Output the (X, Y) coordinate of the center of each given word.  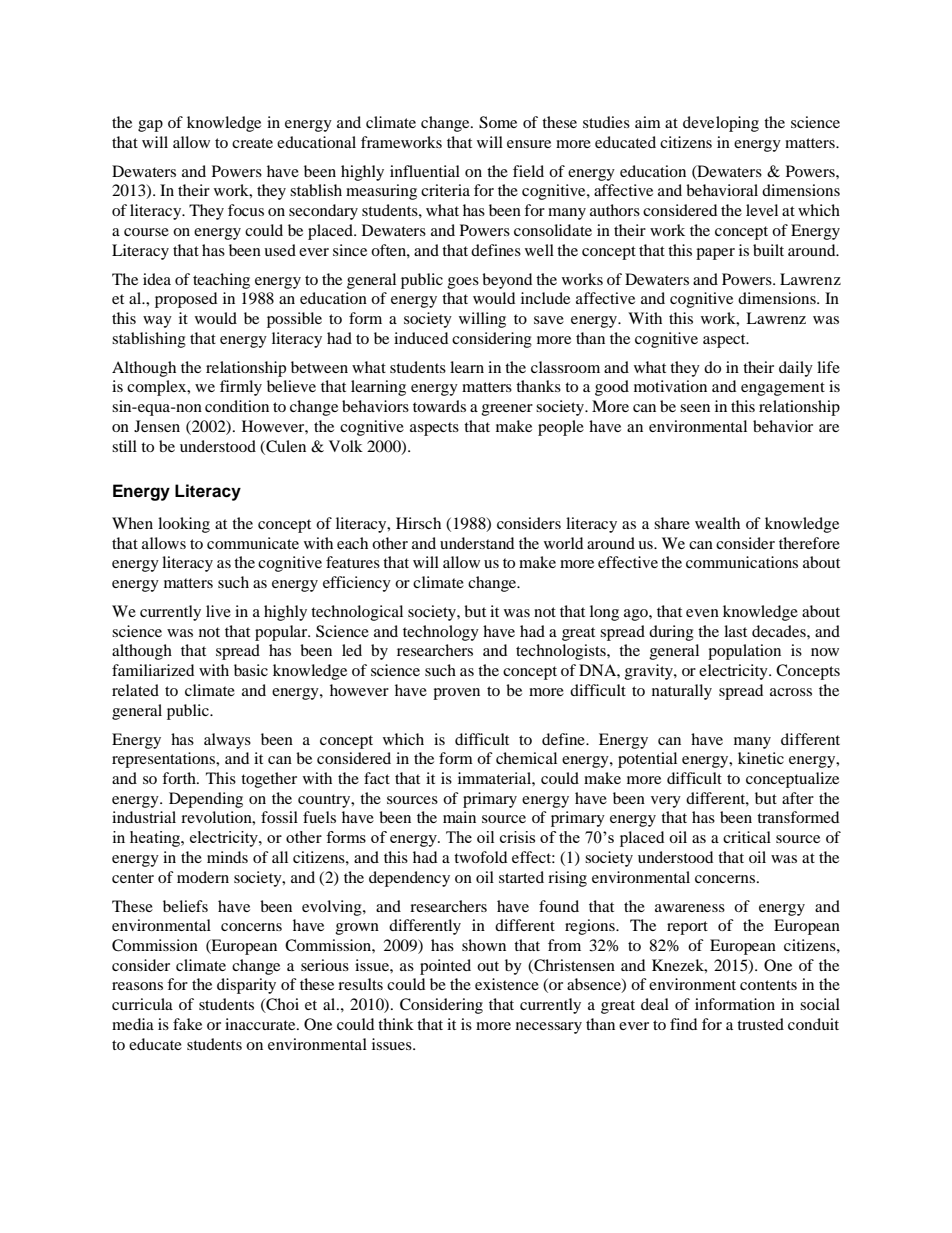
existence (507, 984)
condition (237, 406)
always (227, 741)
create (252, 143)
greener (507, 410)
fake (187, 1024)
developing (721, 124)
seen (695, 408)
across (791, 692)
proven (456, 694)
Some (498, 122)
